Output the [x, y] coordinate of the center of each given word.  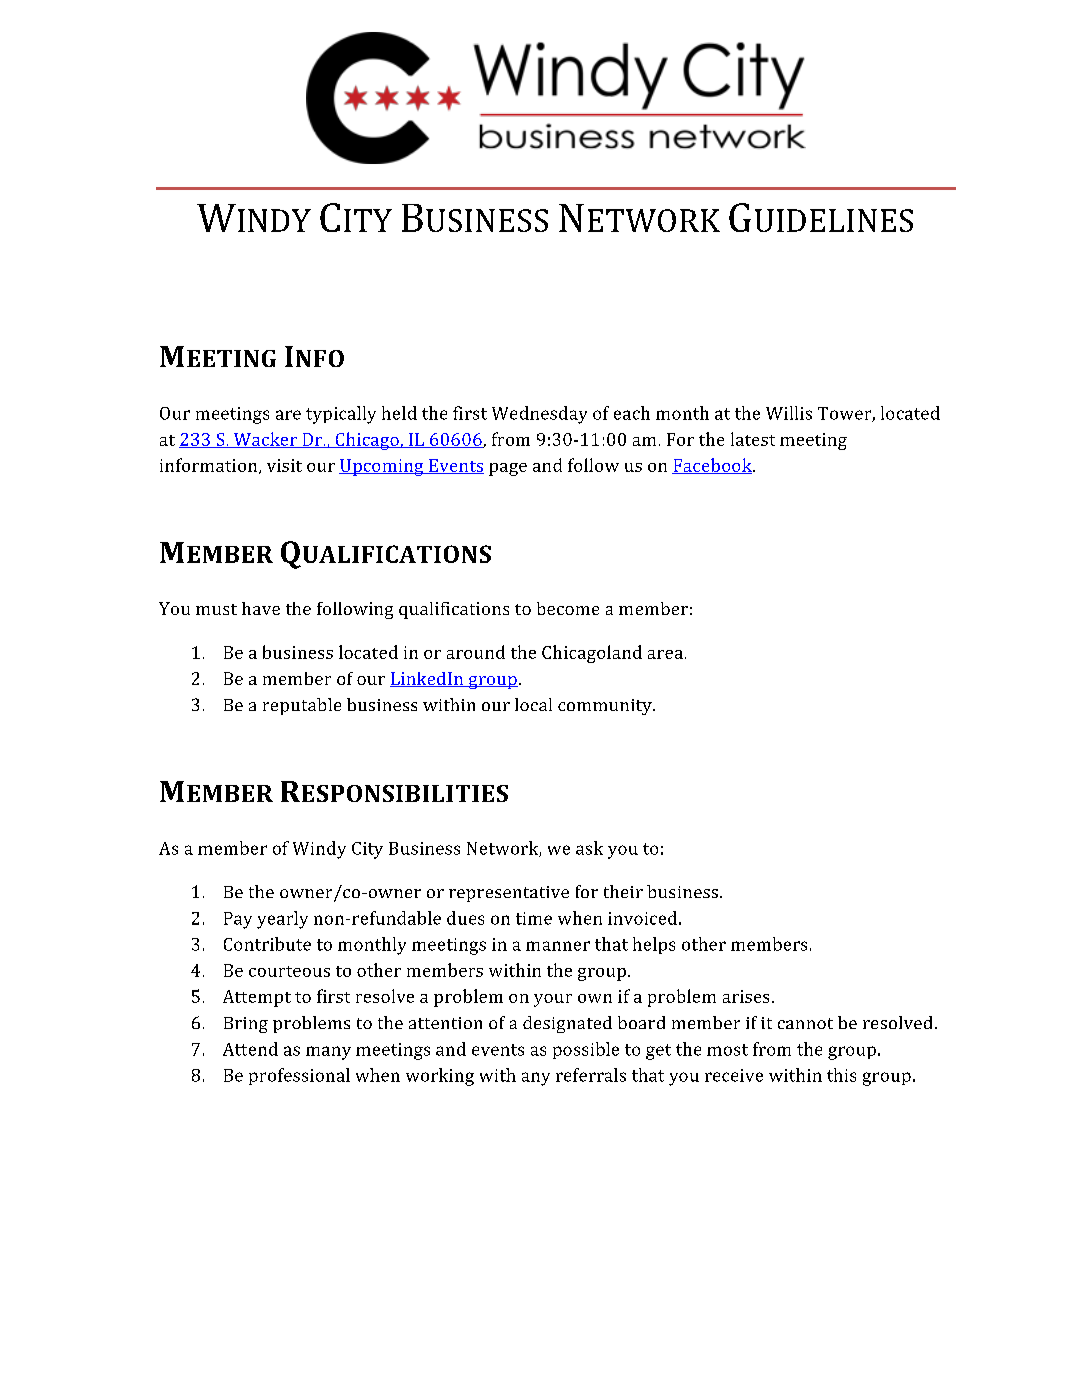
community [606, 707]
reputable [302, 706]
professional [299, 1076]
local [533, 704]
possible [586, 1050]
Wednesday [539, 415]
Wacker [265, 440]
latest [753, 439]
